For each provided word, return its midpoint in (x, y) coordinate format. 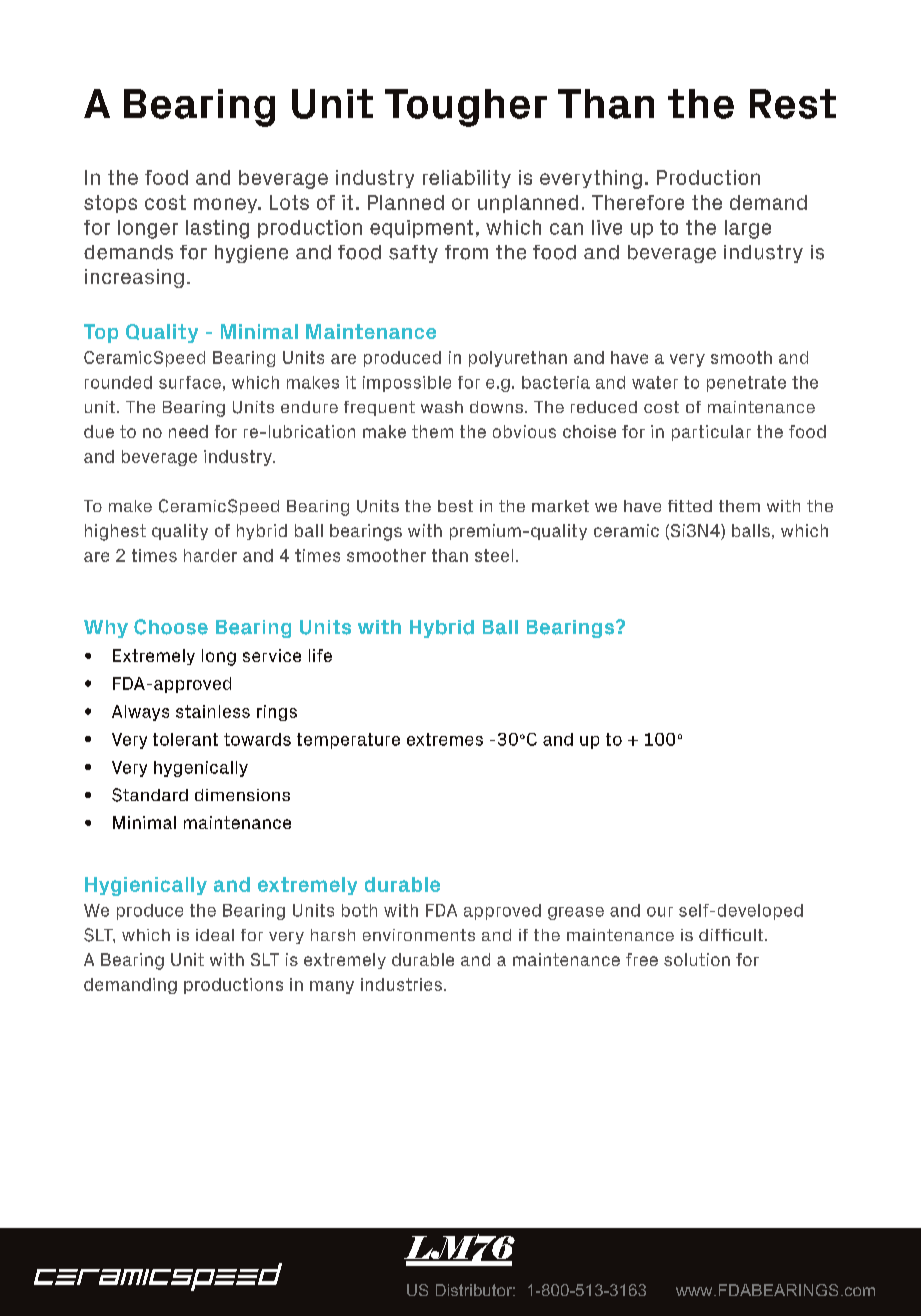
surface (190, 382)
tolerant (185, 739)
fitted (690, 506)
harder (210, 555)
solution (697, 959)
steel (494, 555)
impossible (407, 384)
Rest (793, 104)
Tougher (466, 108)
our (660, 912)
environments (419, 935)
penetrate (746, 384)
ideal (215, 935)
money (227, 205)
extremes (445, 739)
